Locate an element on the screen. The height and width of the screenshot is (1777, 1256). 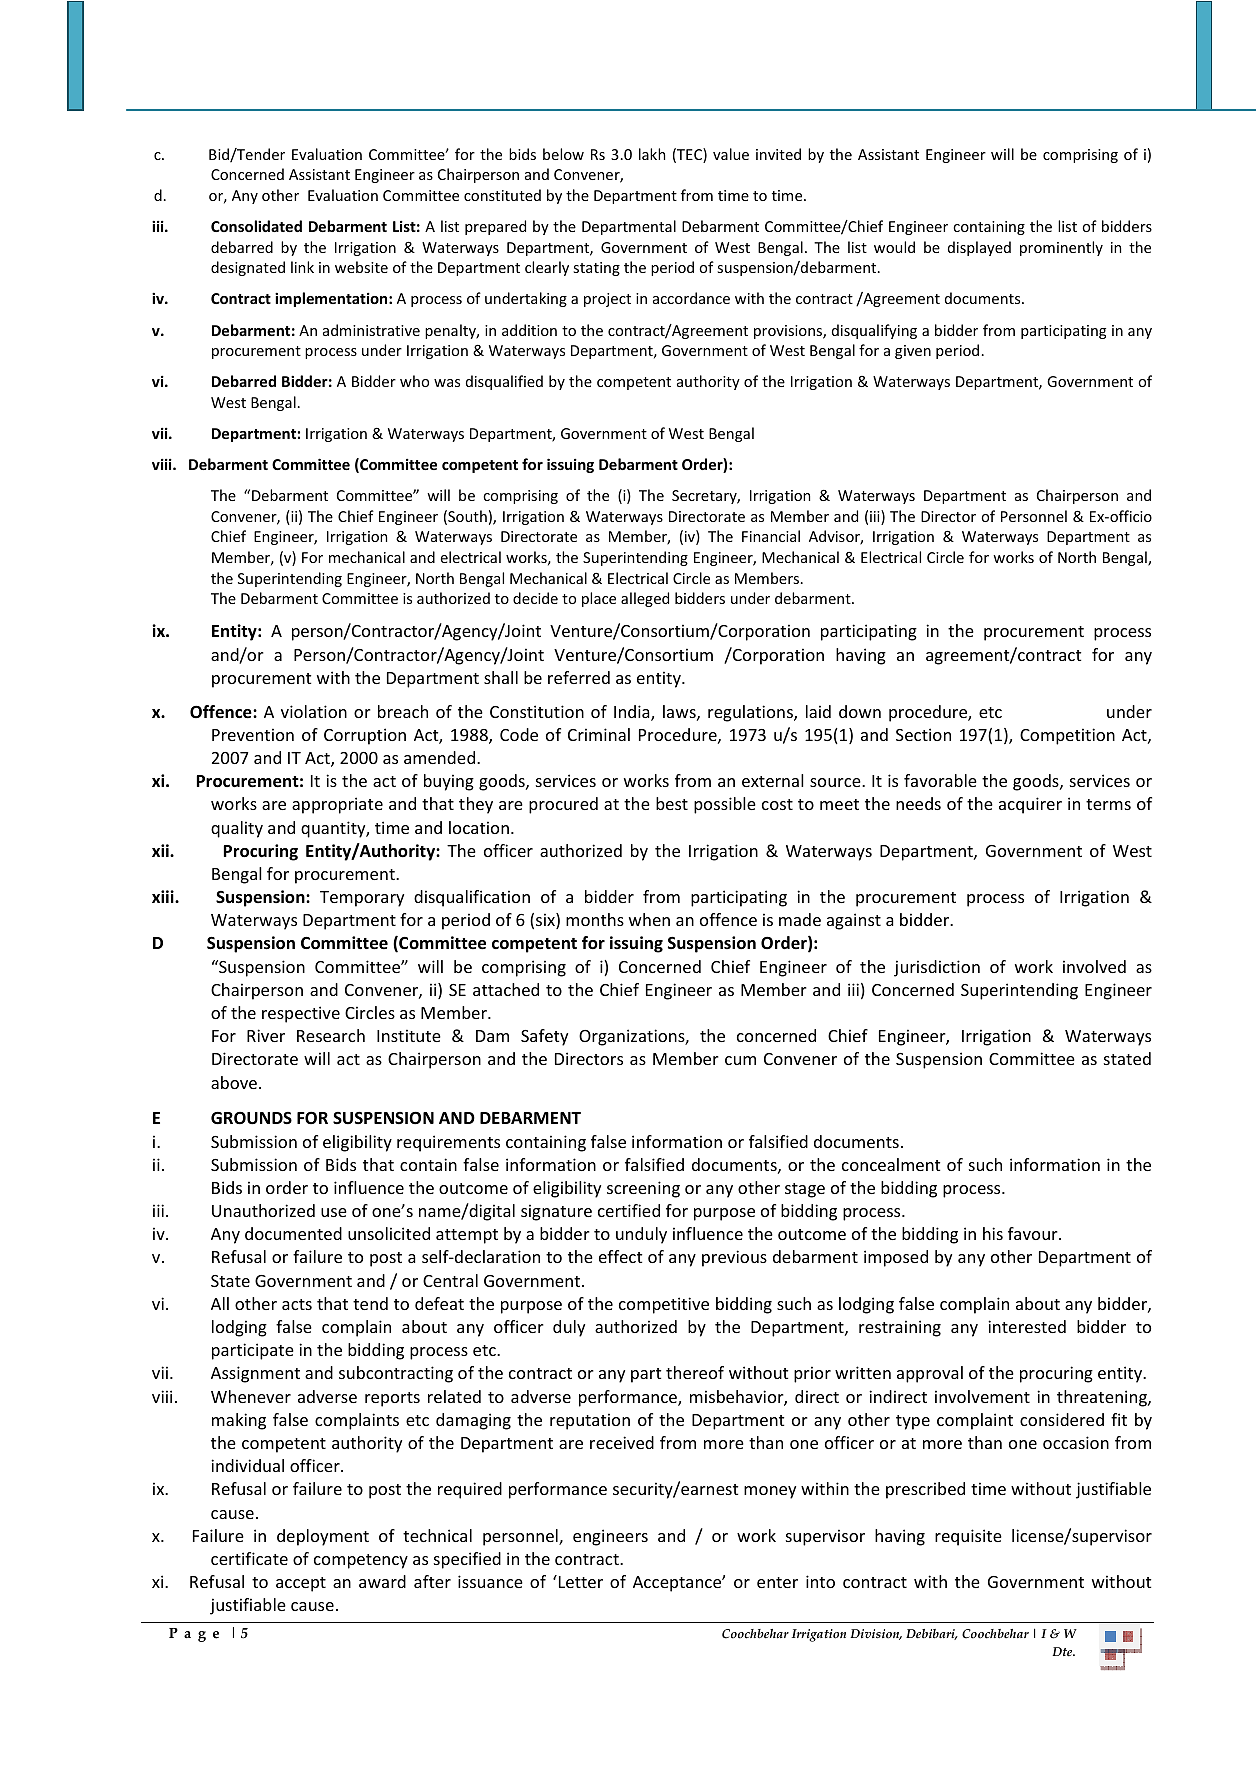
months is located at coordinates (595, 919).
